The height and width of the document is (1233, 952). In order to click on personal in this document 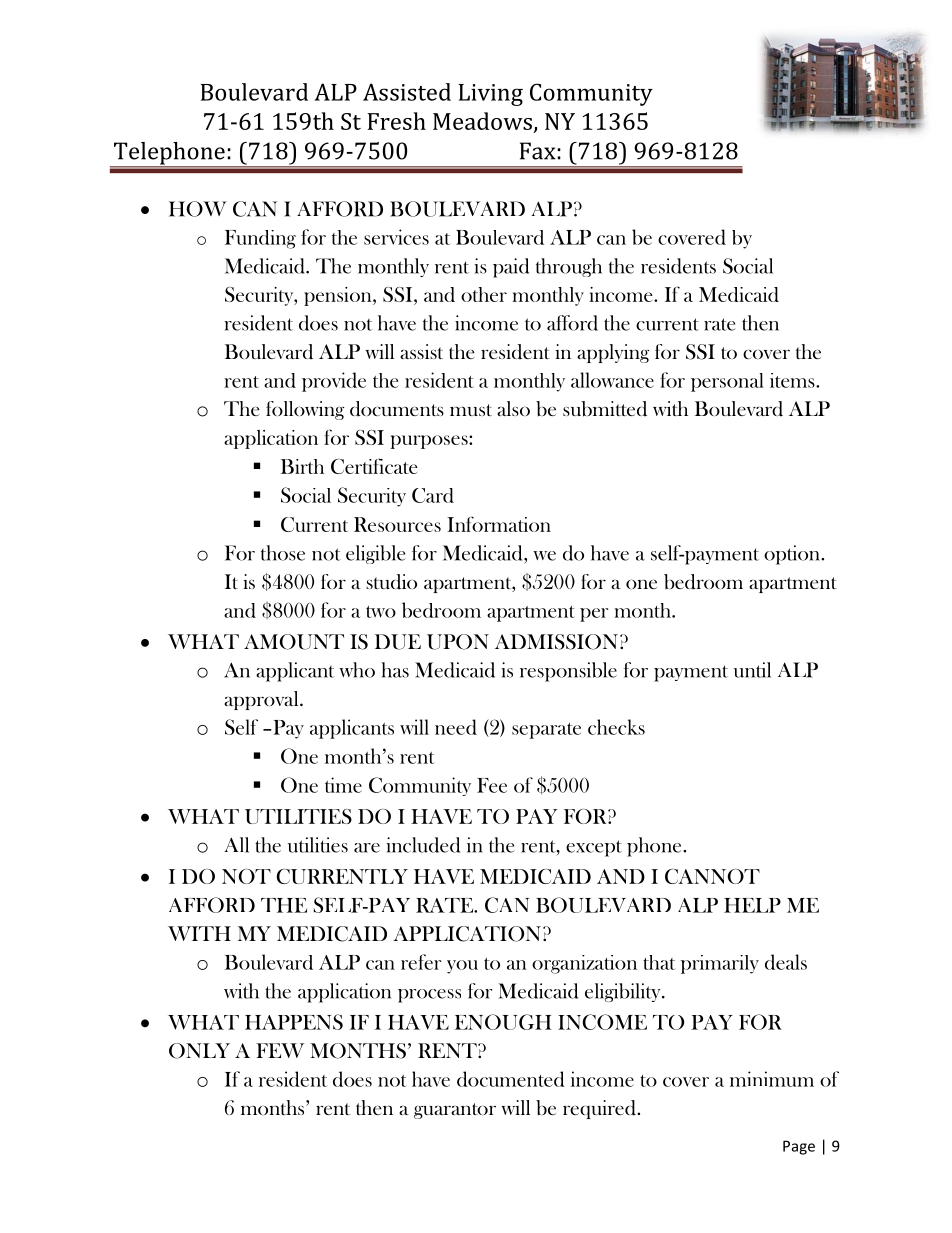, I will do `click(727, 382)`.
